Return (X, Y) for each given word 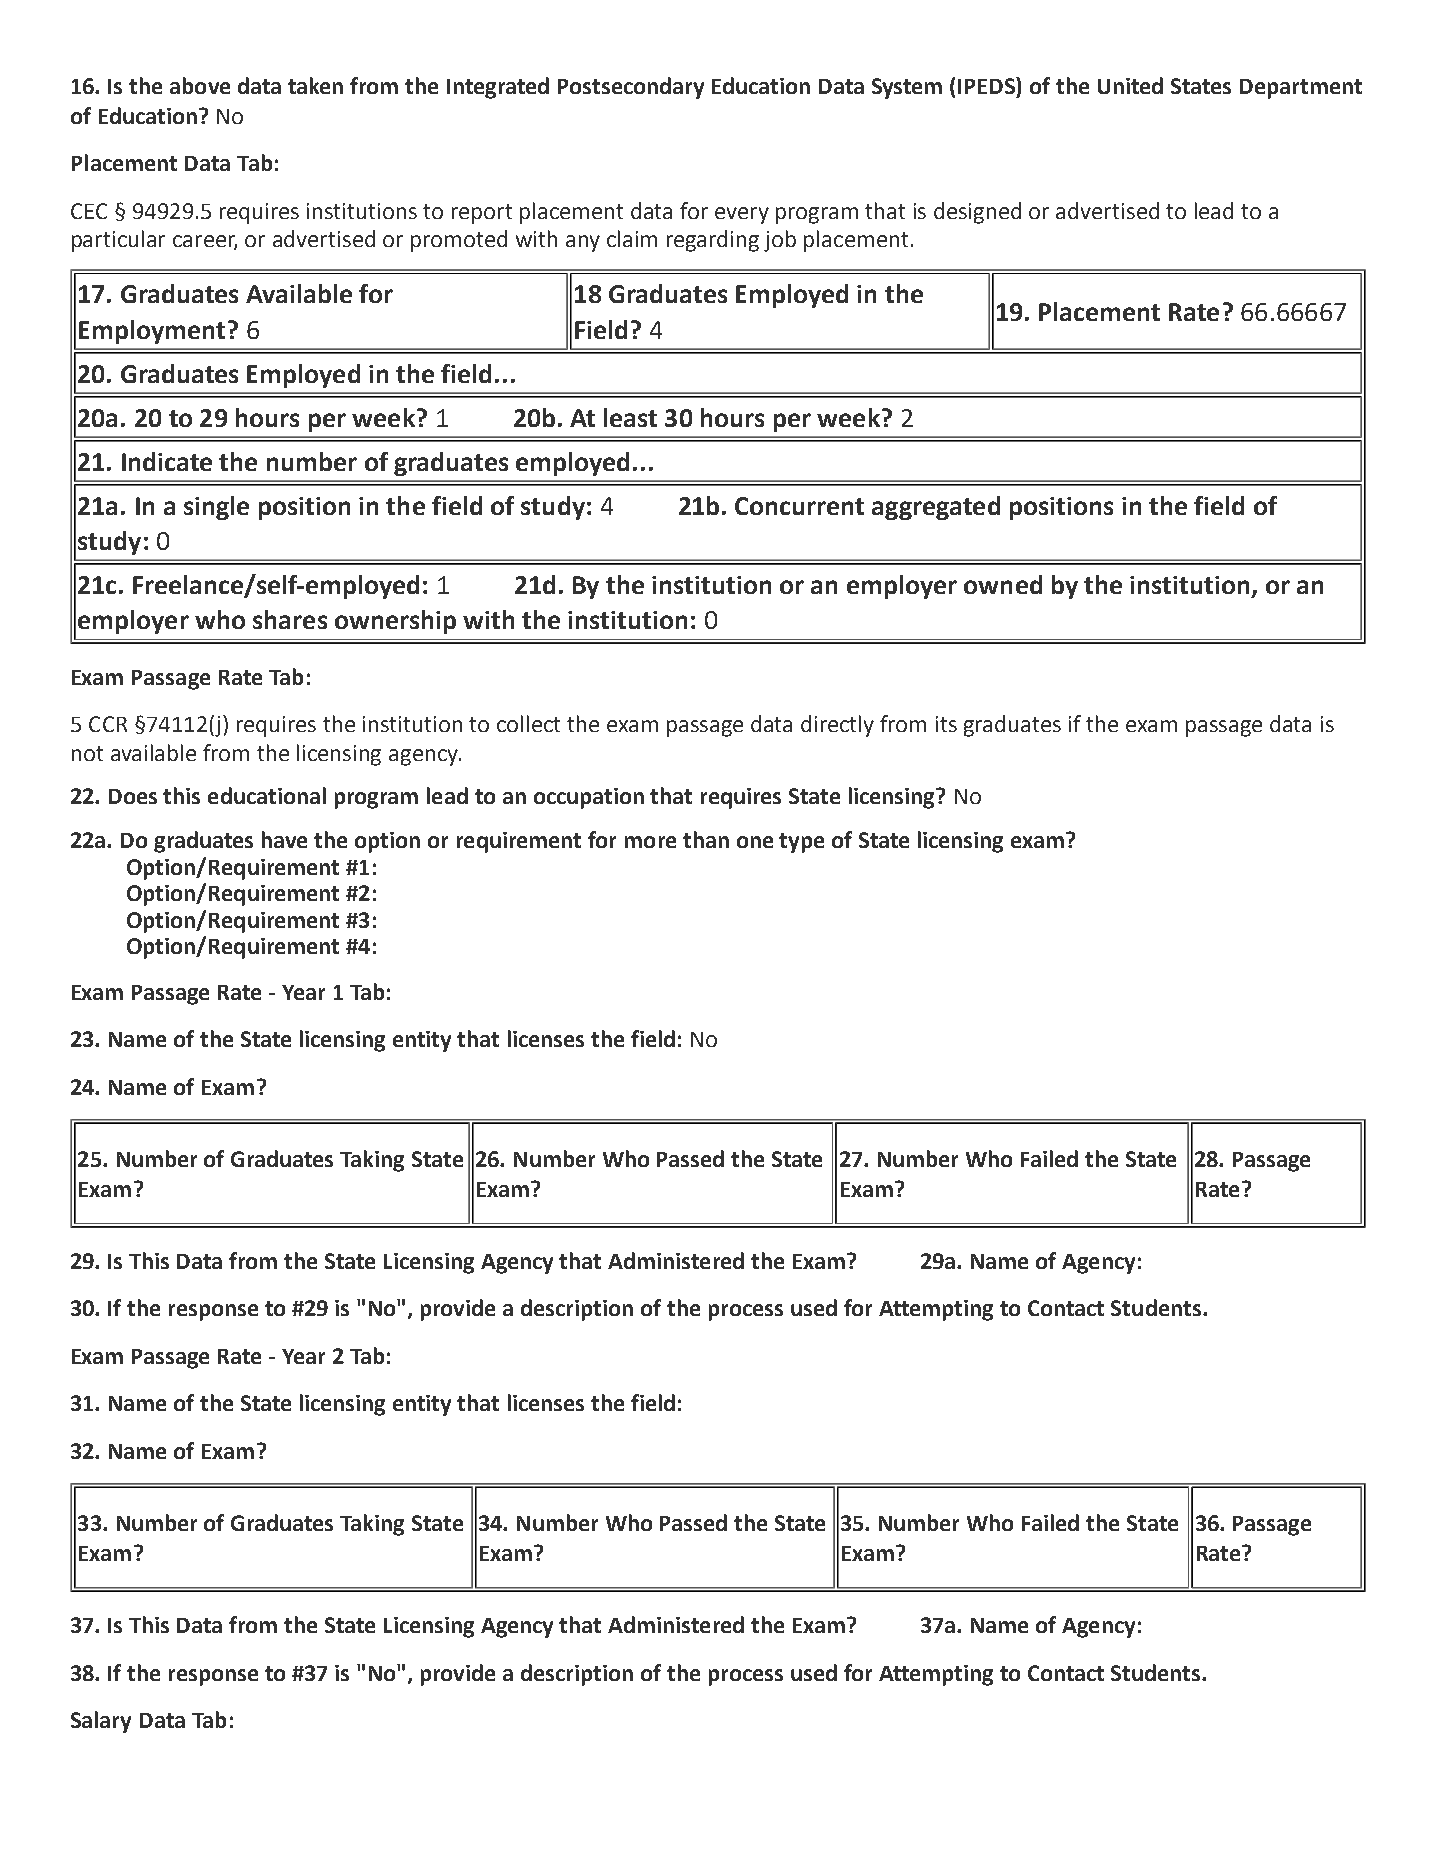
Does (133, 796)
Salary (101, 1722)
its (946, 724)
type (801, 843)
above (200, 85)
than (706, 839)
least (630, 417)
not (87, 753)
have (284, 839)
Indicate (167, 461)
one (755, 842)
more (650, 842)
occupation (589, 798)
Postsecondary (631, 88)
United (1130, 85)
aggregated (936, 508)
